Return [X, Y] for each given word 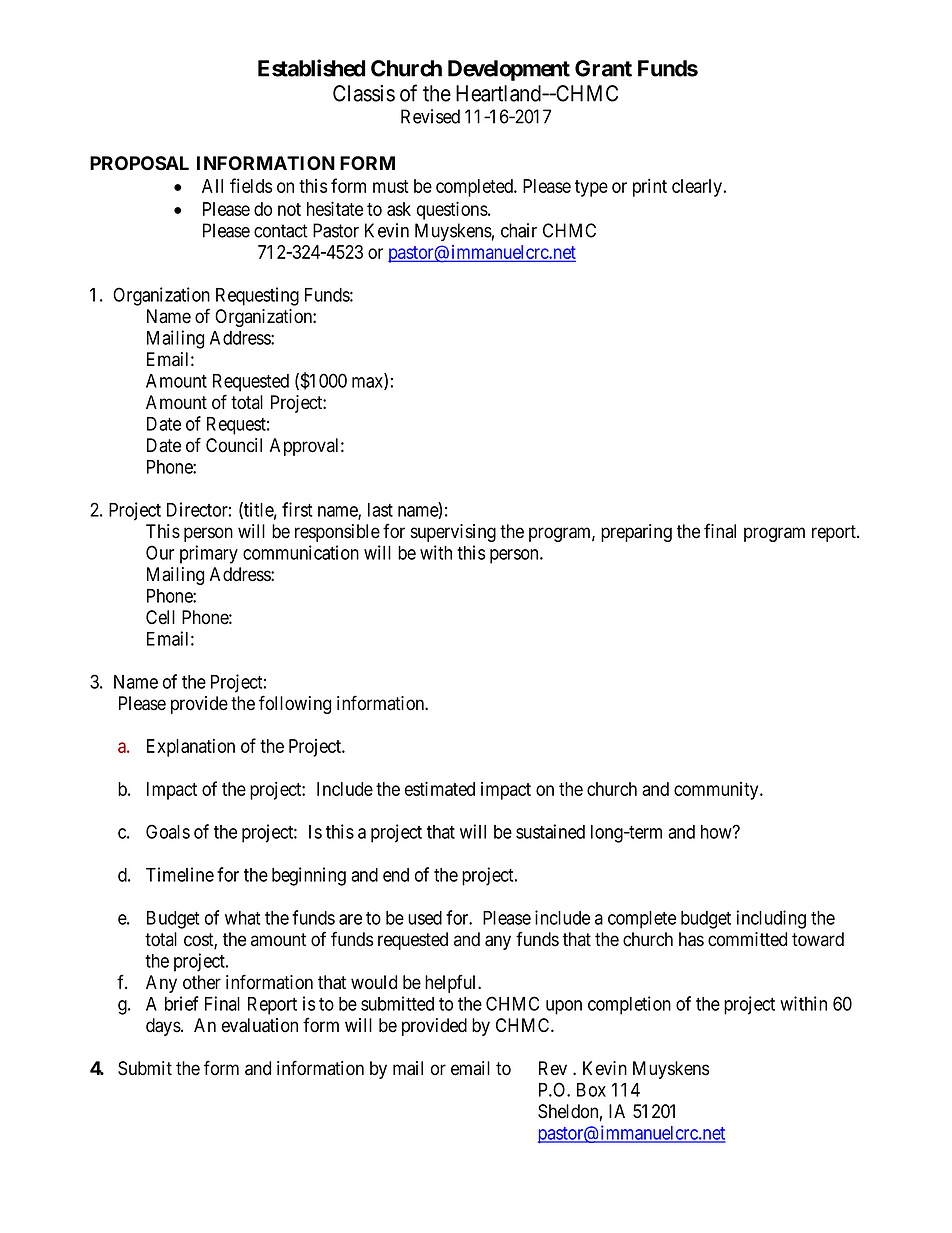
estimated [440, 788]
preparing [636, 533]
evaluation [260, 1025]
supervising [453, 533]
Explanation [191, 747]
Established [312, 68]
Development [509, 70]
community [717, 791]
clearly [698, 188]
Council [234, 445]
